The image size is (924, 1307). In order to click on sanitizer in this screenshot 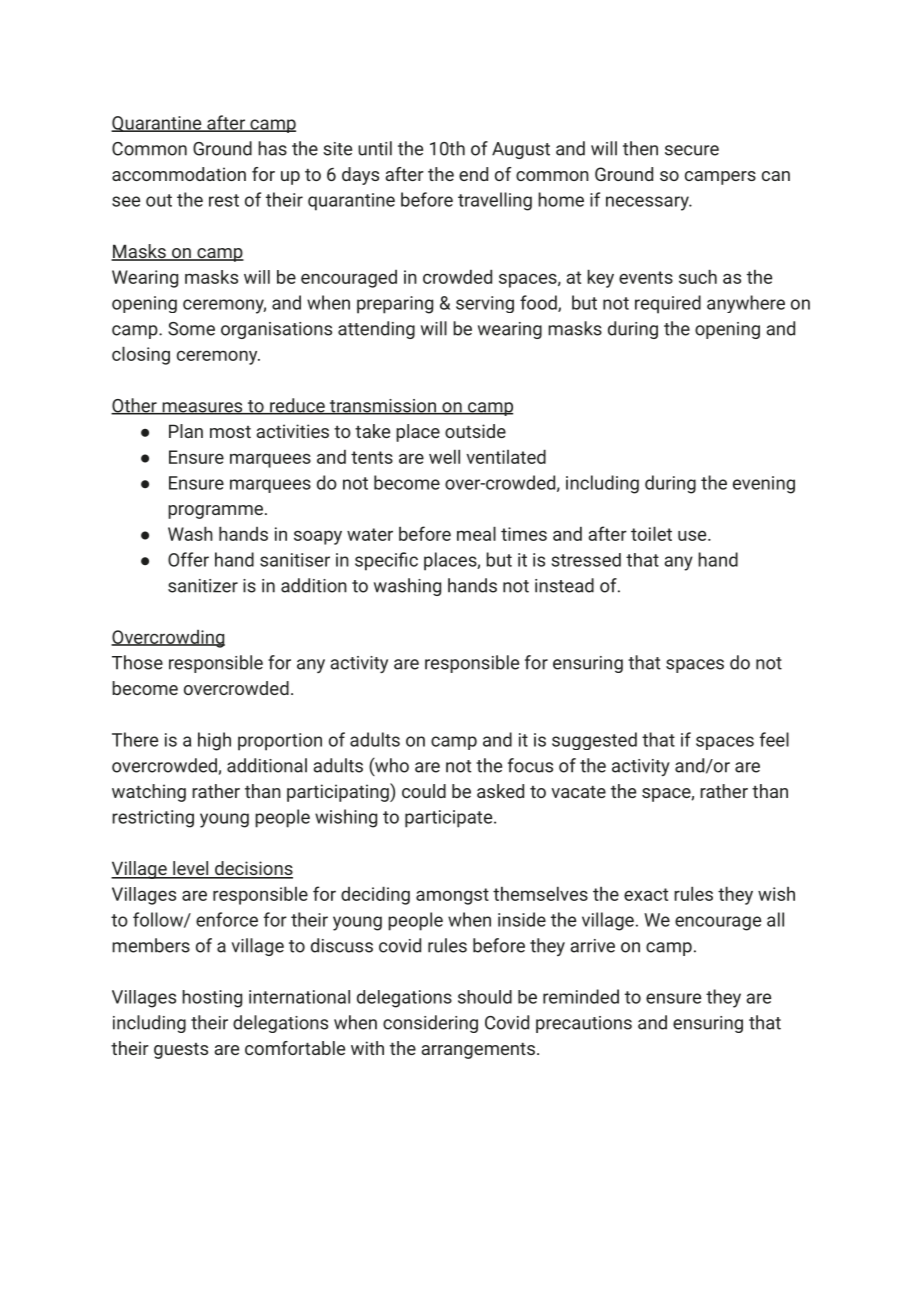, I will do `click(203, 586)`.
